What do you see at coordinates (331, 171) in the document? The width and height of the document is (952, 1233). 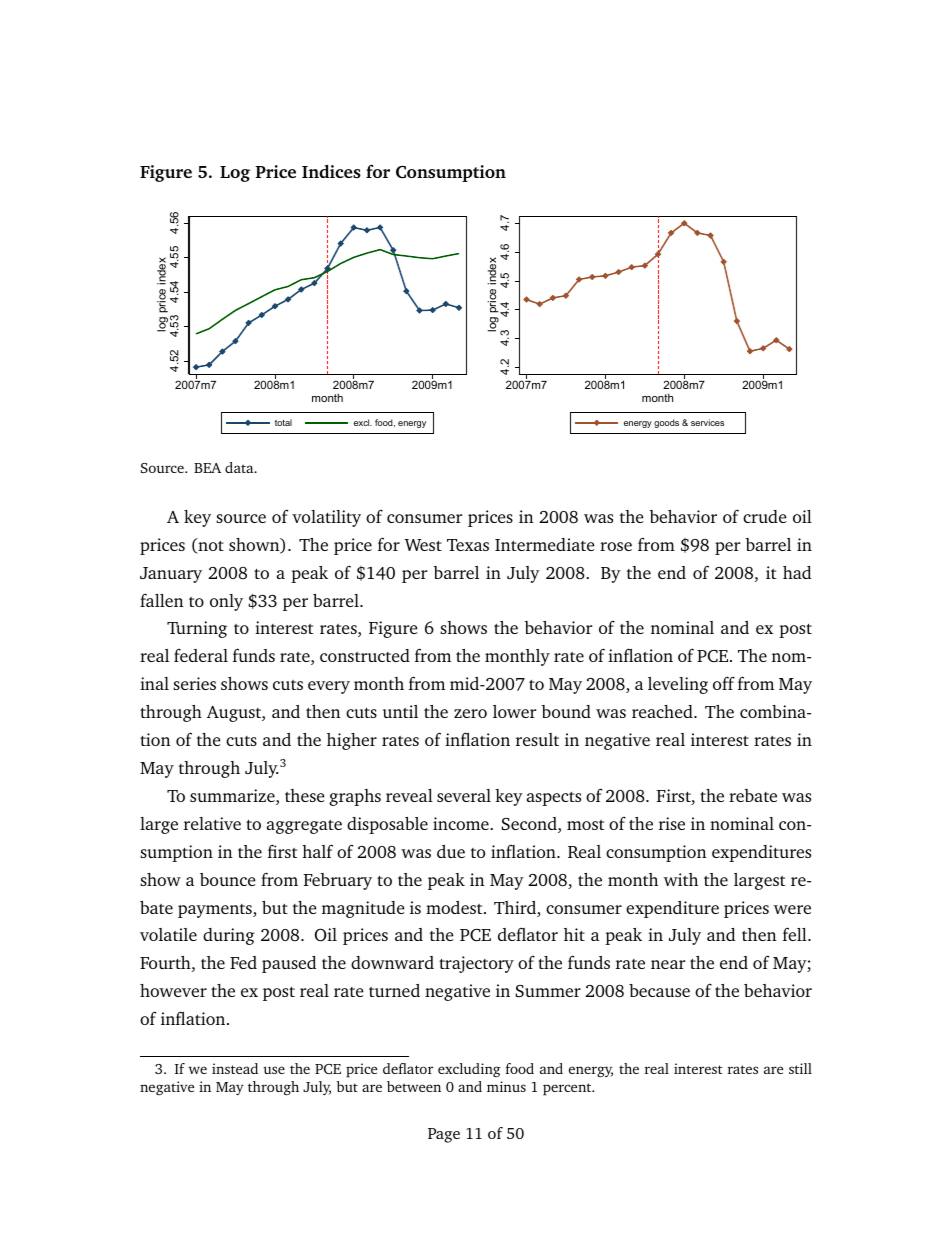 I see `Indices` at bounding box center [331, 171].
